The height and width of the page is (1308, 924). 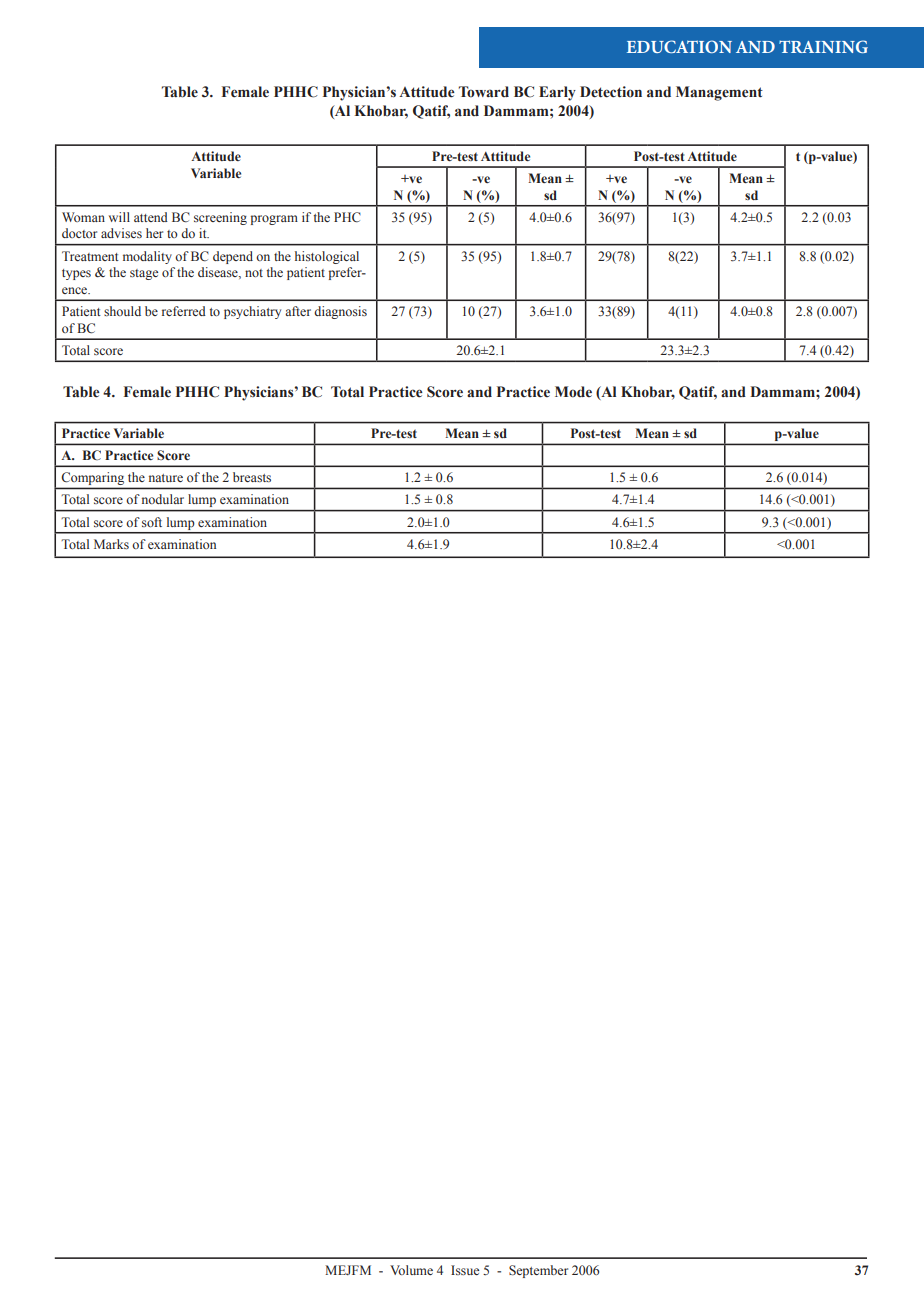 What do you see at coordinates (573, 392) in the page?
I see `Mode` at bounding box center [573, 392].
